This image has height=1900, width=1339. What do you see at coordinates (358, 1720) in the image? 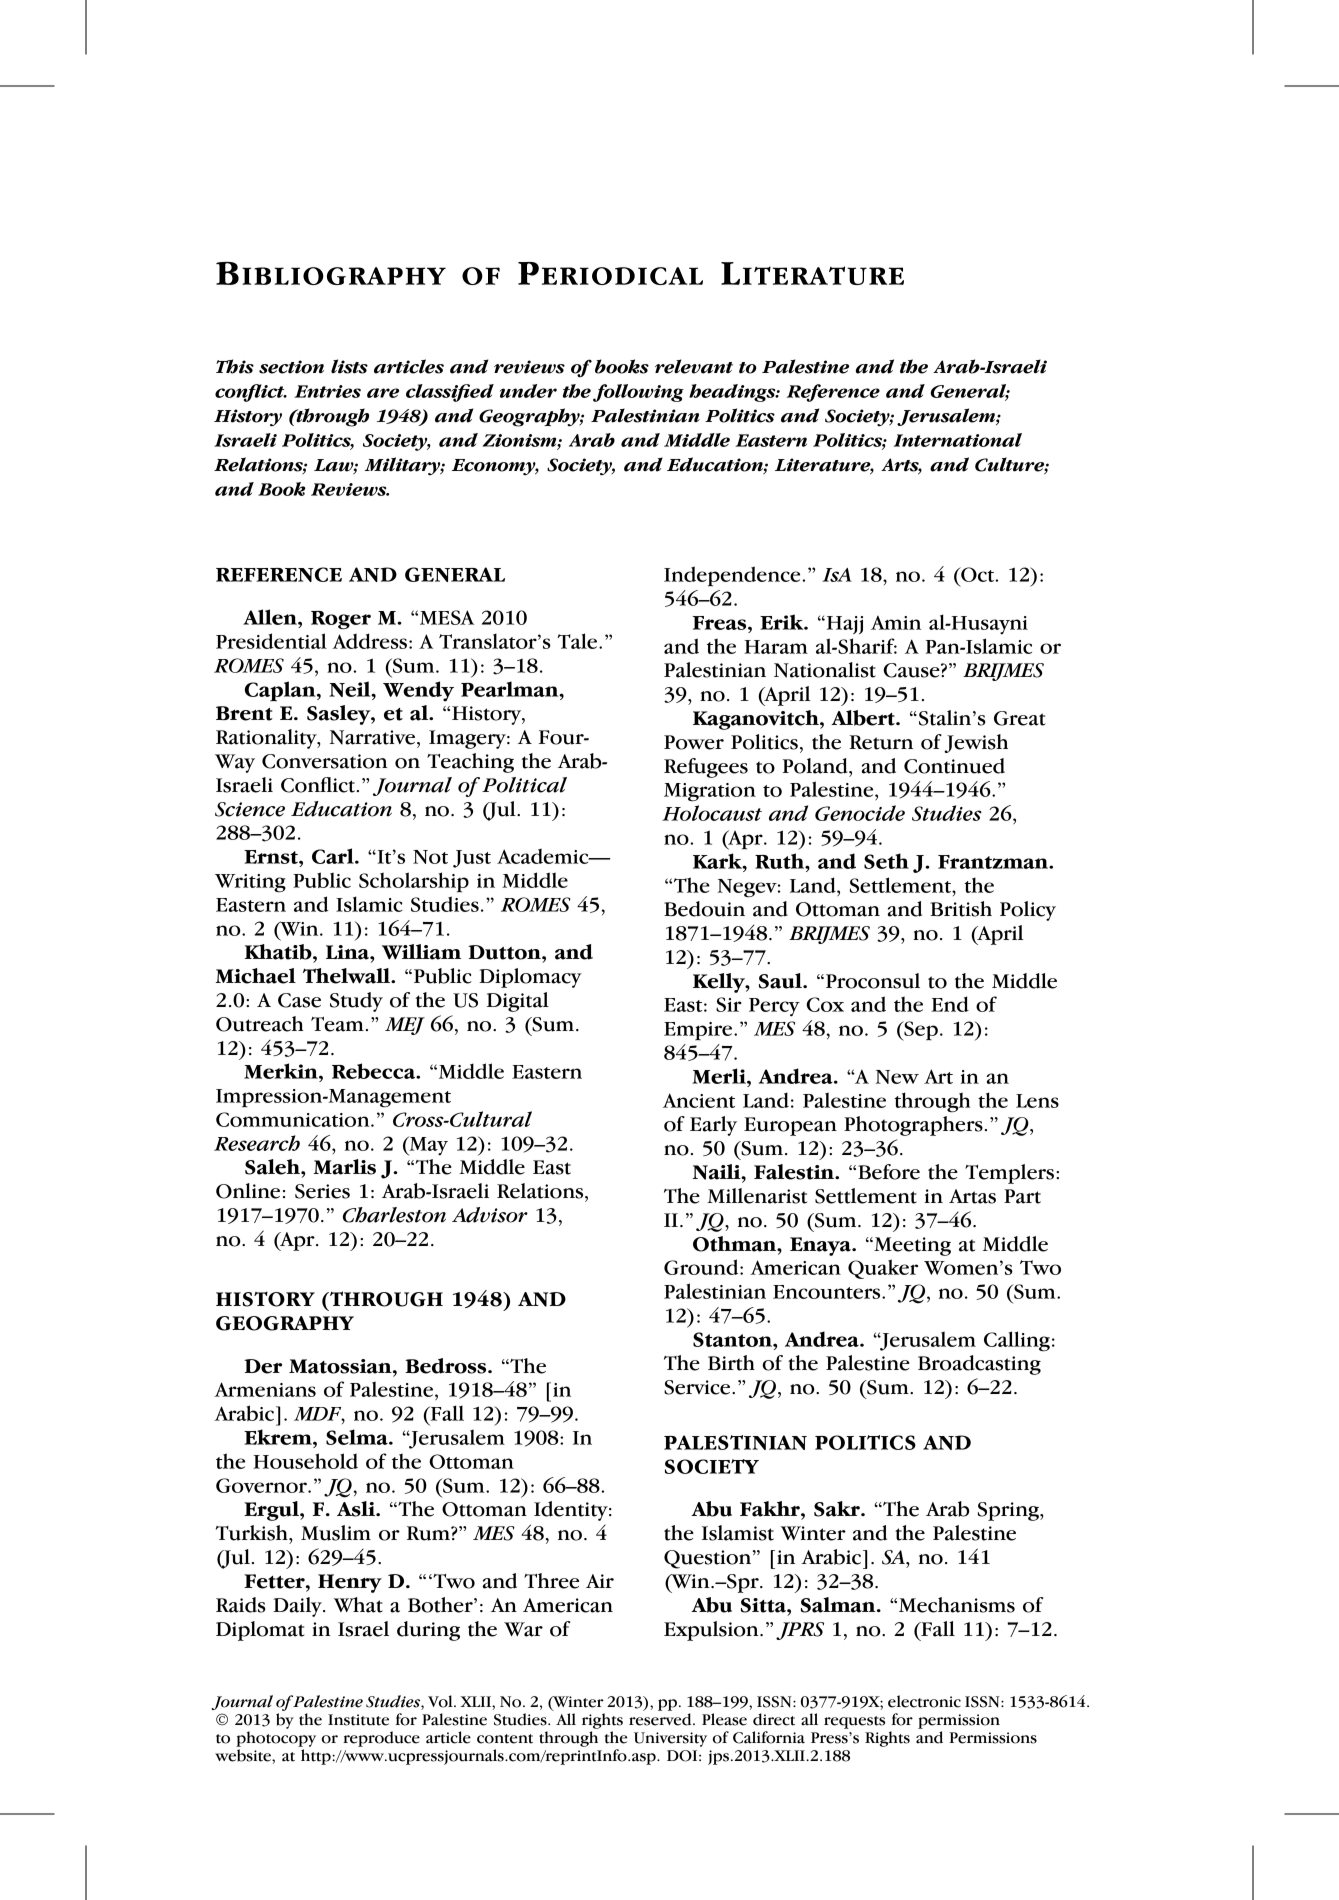
I see `Institute` at bounding box center [358, 1720].
